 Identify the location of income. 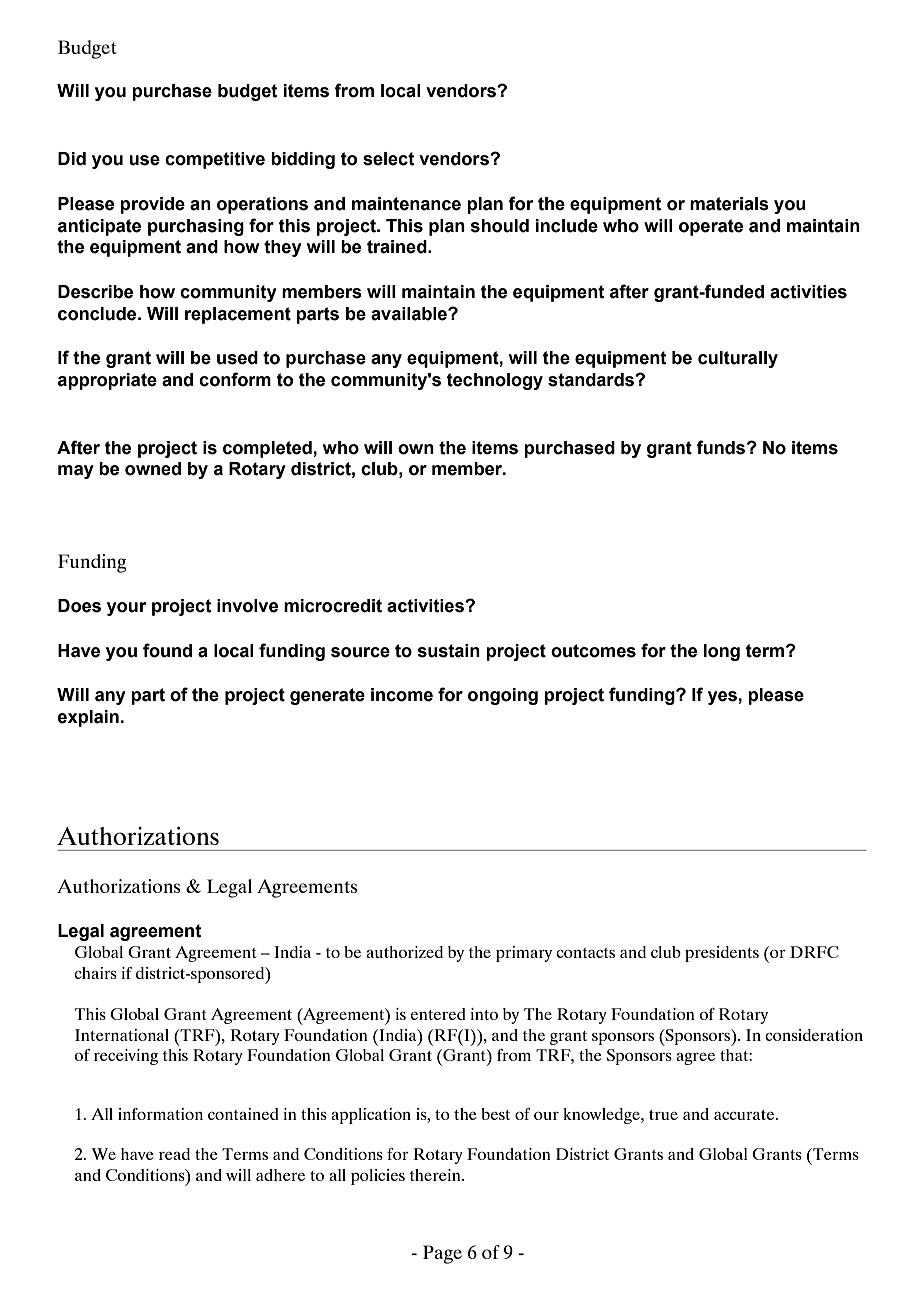
(402, 695).
